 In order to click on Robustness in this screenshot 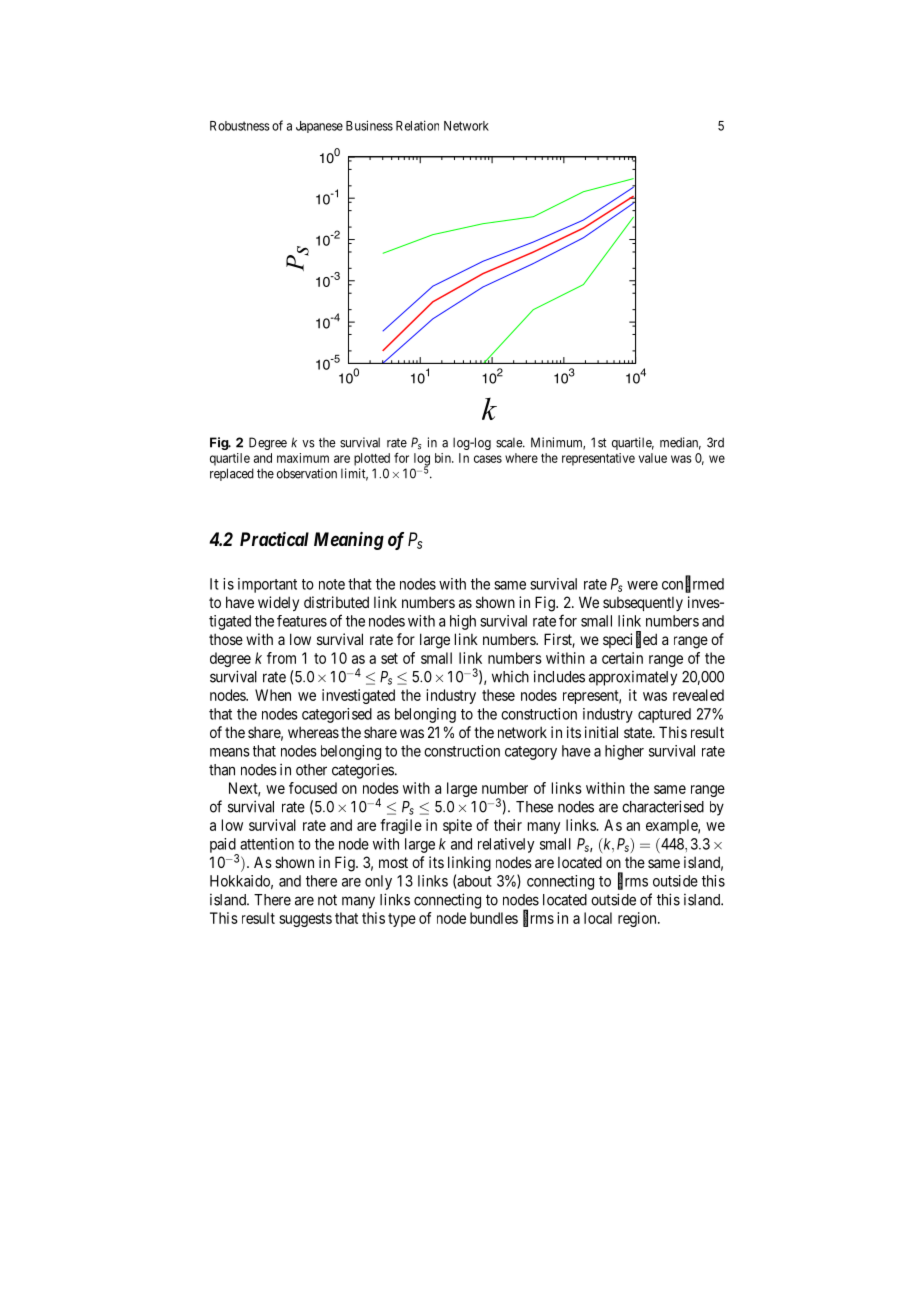, I will do `click(240, 126)`.
